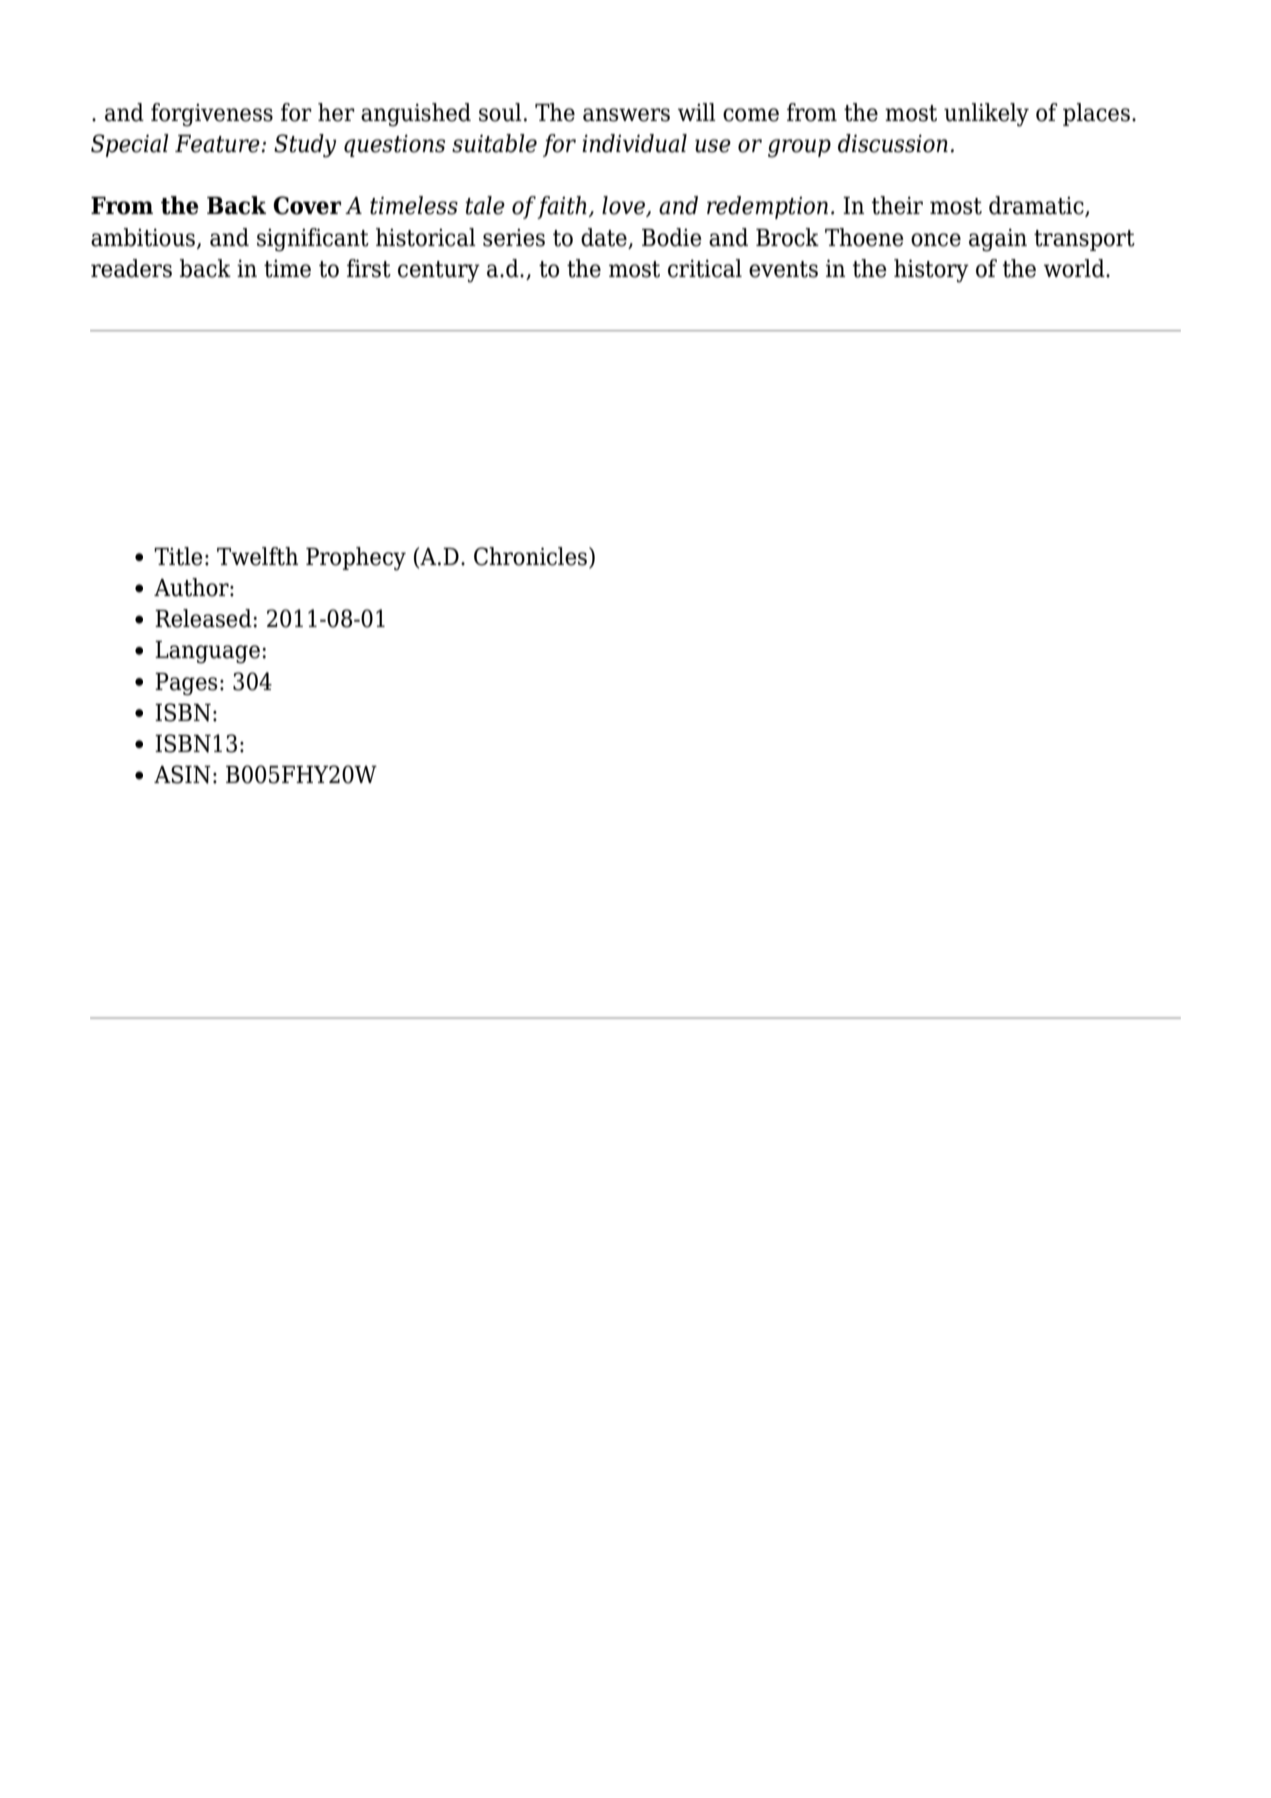  I want to click on individual, so click(634, 143).
